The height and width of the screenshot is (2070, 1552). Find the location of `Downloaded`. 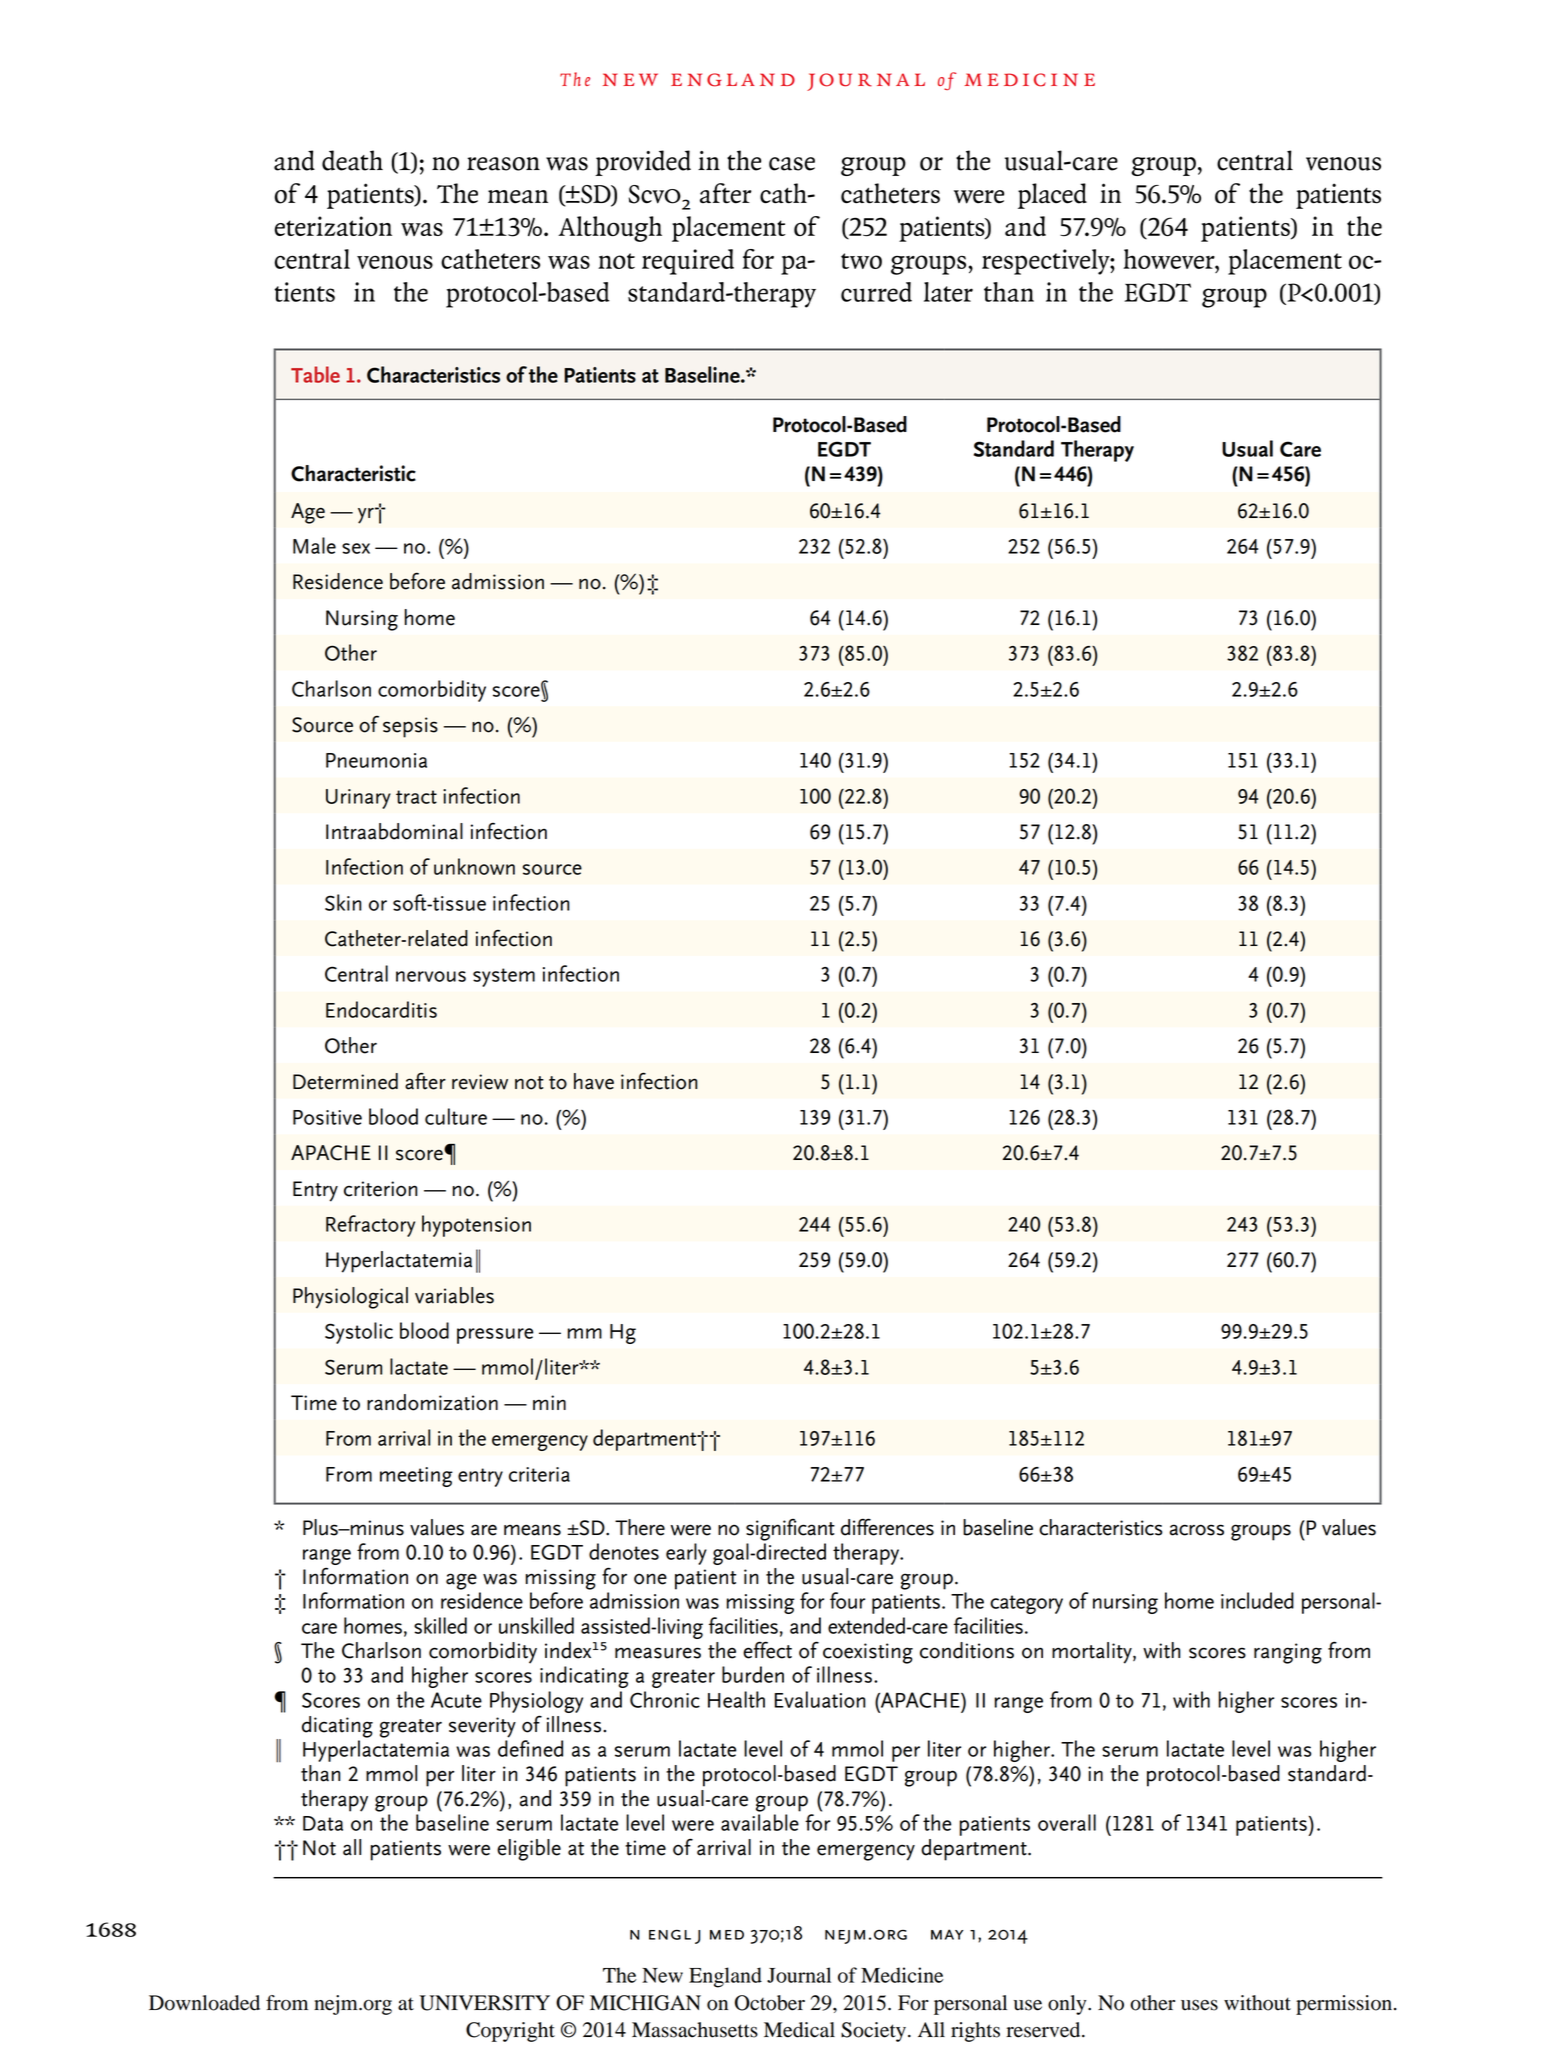

Downloaded is located at coordinates (204, 2003).
